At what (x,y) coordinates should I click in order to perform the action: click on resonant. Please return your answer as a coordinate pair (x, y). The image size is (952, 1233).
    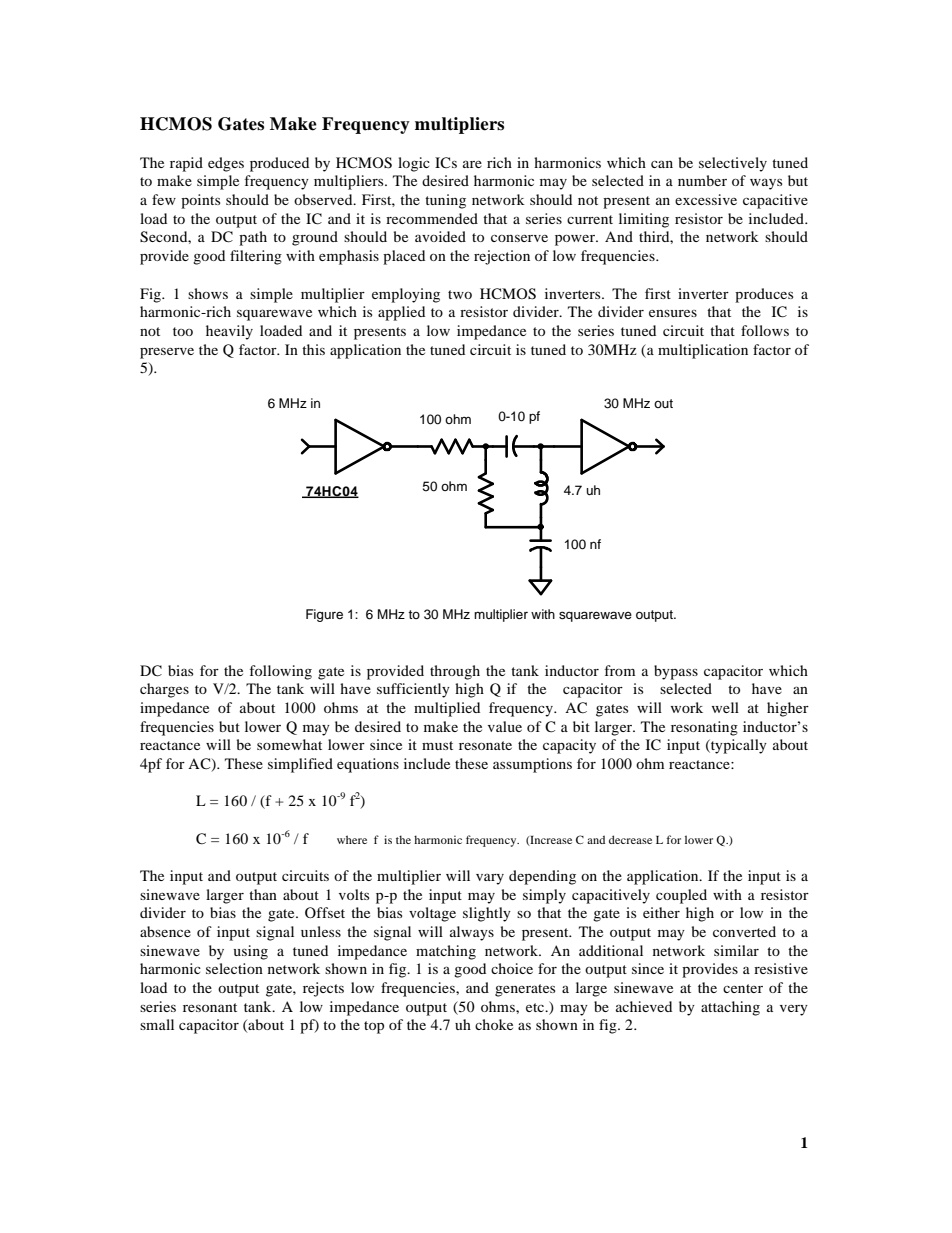
    Looking at the image, I should click on (210, 1007).
